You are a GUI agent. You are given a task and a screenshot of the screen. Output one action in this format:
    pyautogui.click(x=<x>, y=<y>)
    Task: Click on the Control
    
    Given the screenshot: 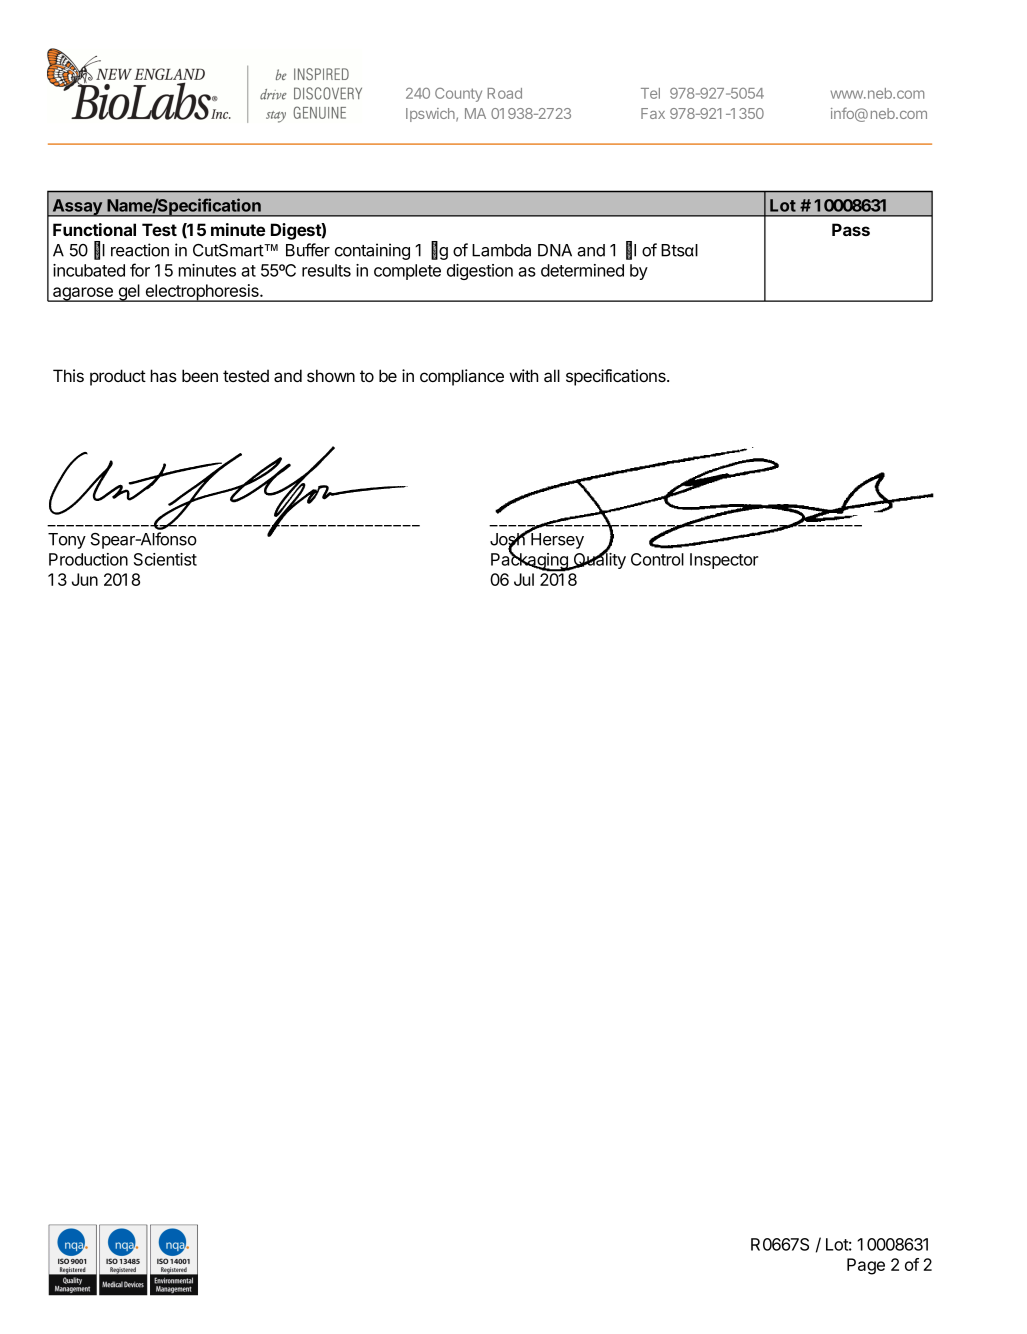 What is the action you would take?
    pyautogui.click(x=657, y=559)
